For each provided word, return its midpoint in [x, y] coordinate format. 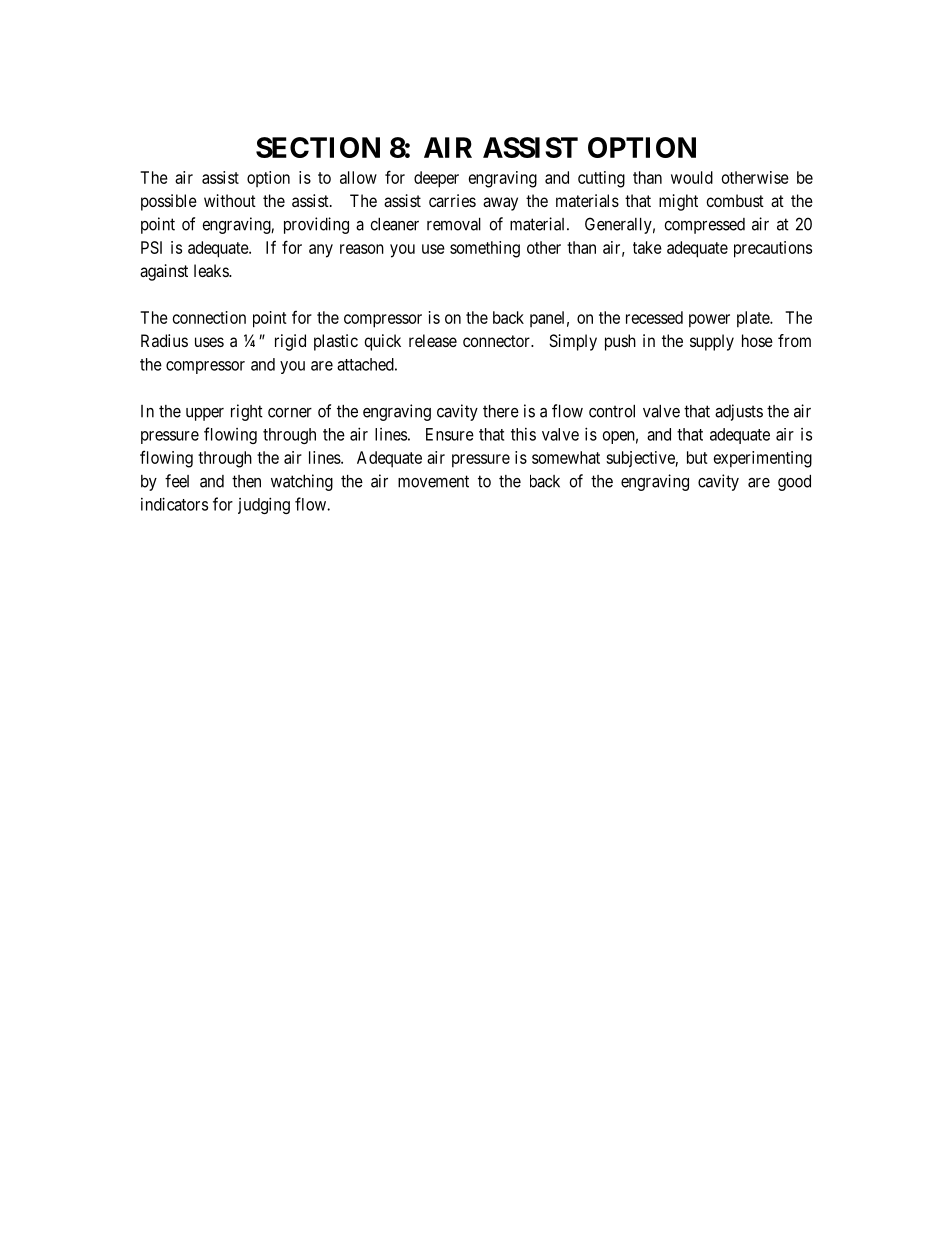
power [709, 321]
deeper [436, 179]
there [501, 411]
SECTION [318, 147]
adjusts [739, 412]
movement [433, 481]
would [692, 177]
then [246, 481]
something [485, 249]
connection [209, 317]
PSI [151, 247]
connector [498, 341]
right [247, 412]
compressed [704, 226]
